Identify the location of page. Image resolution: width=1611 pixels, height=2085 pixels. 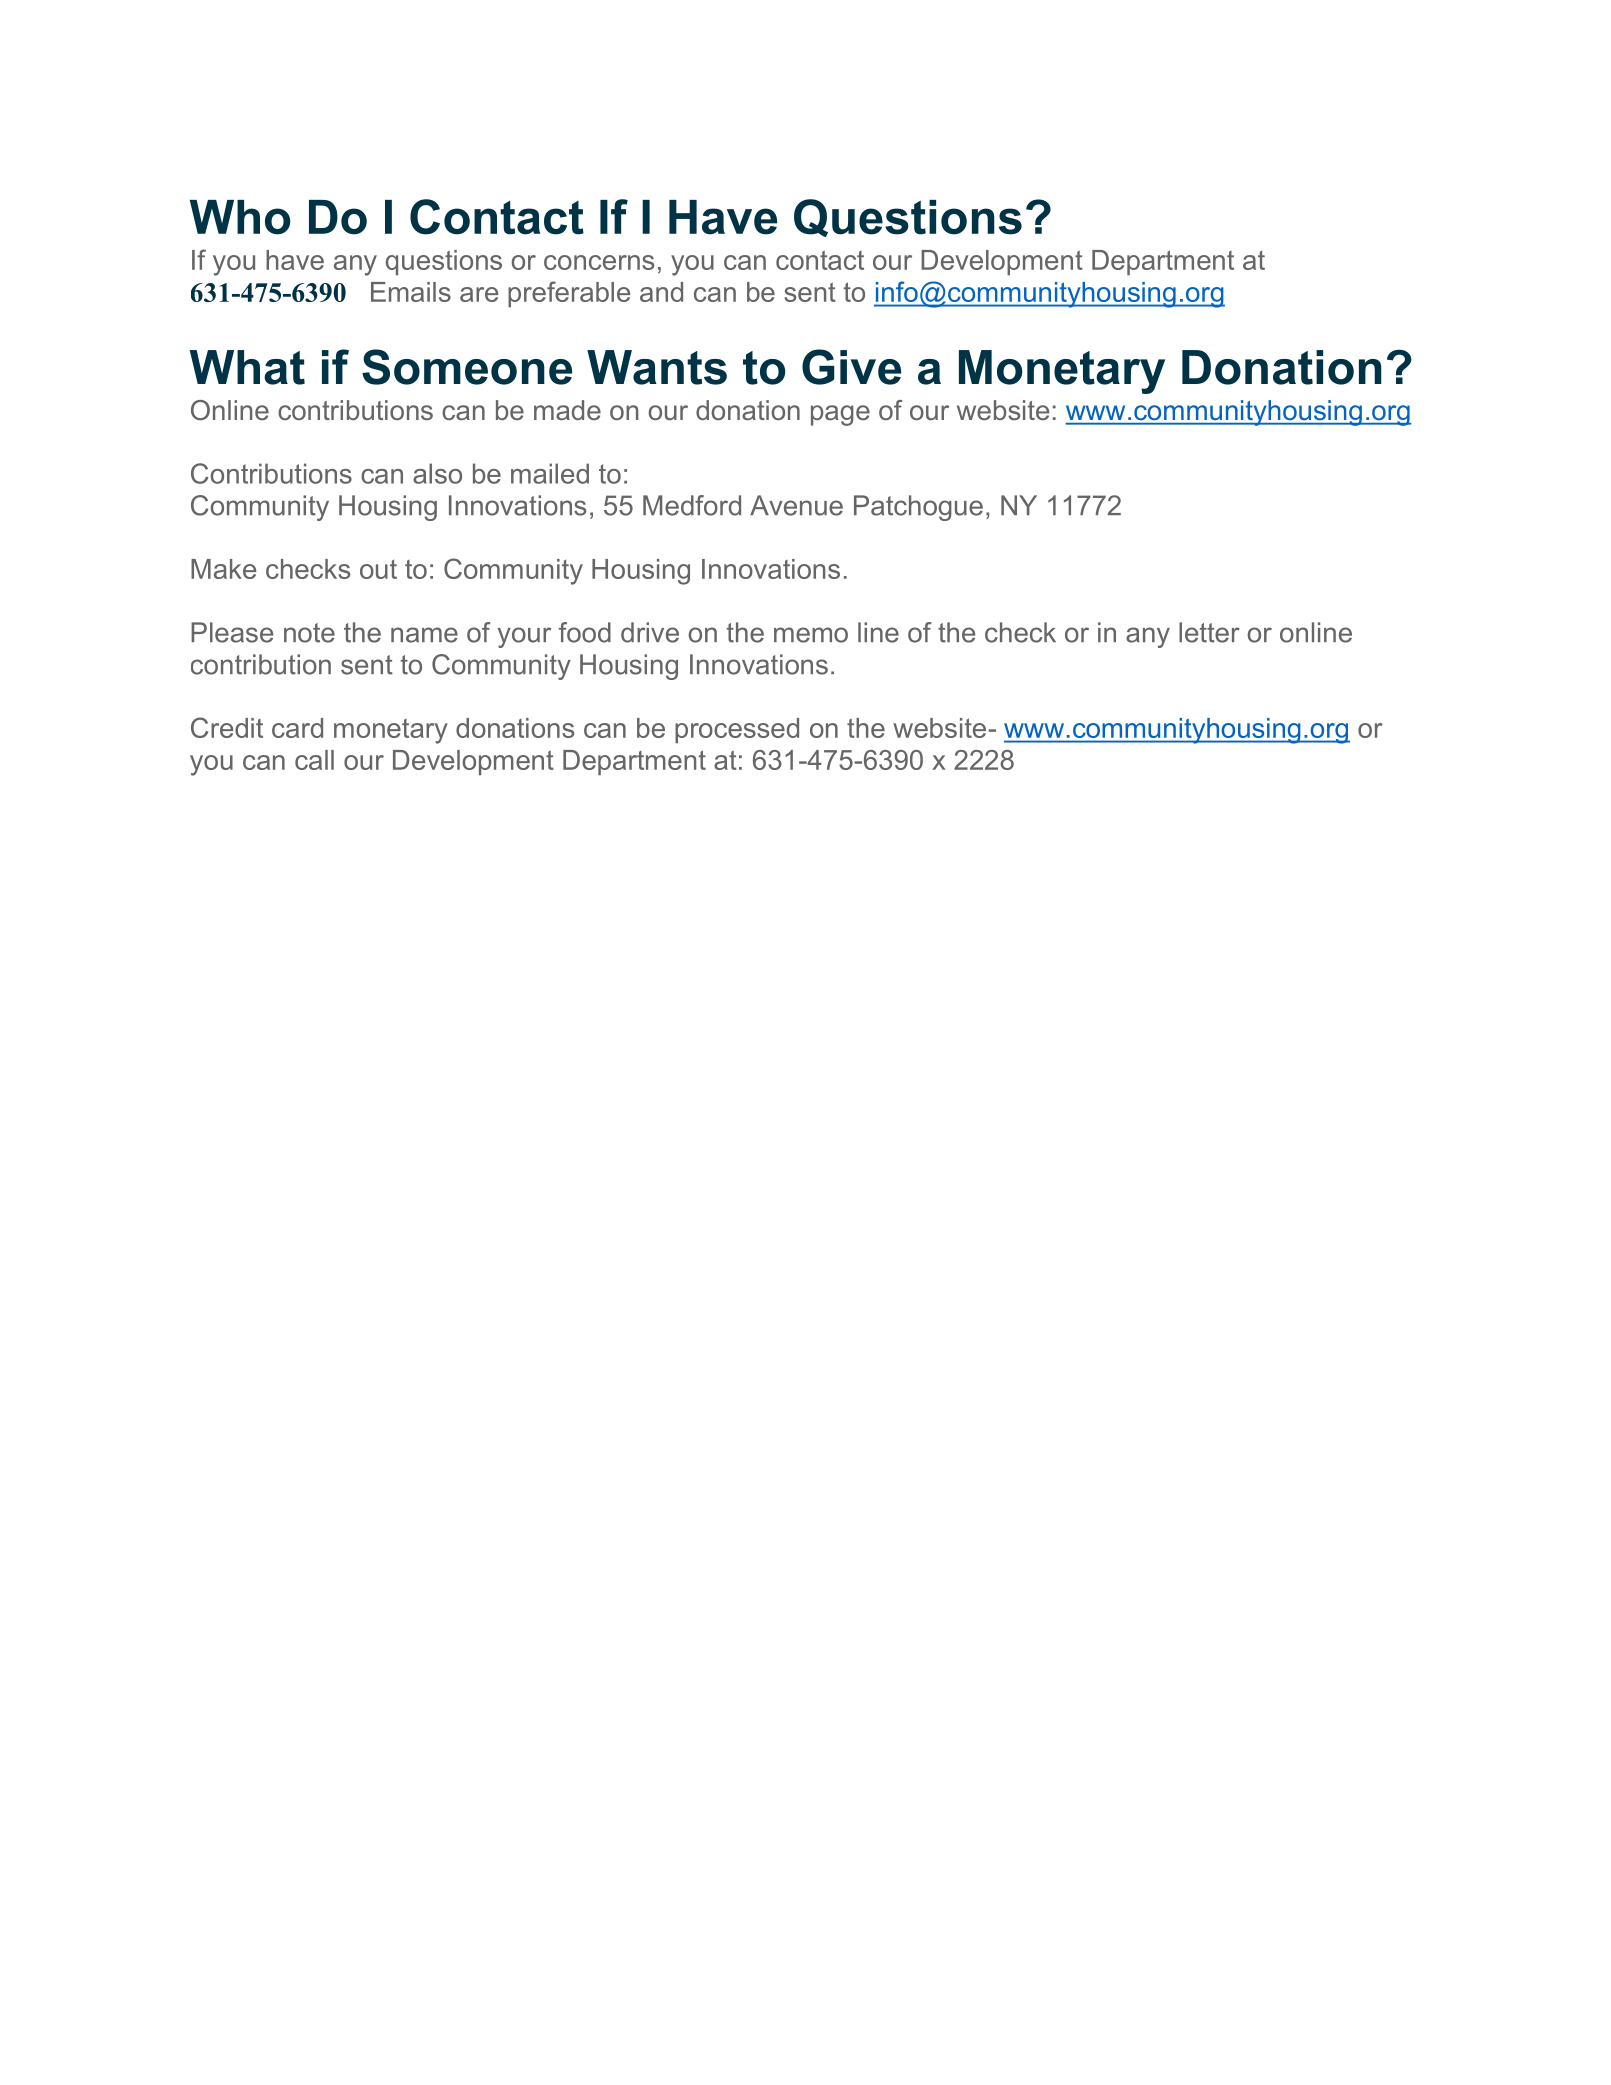
(840, 415).
